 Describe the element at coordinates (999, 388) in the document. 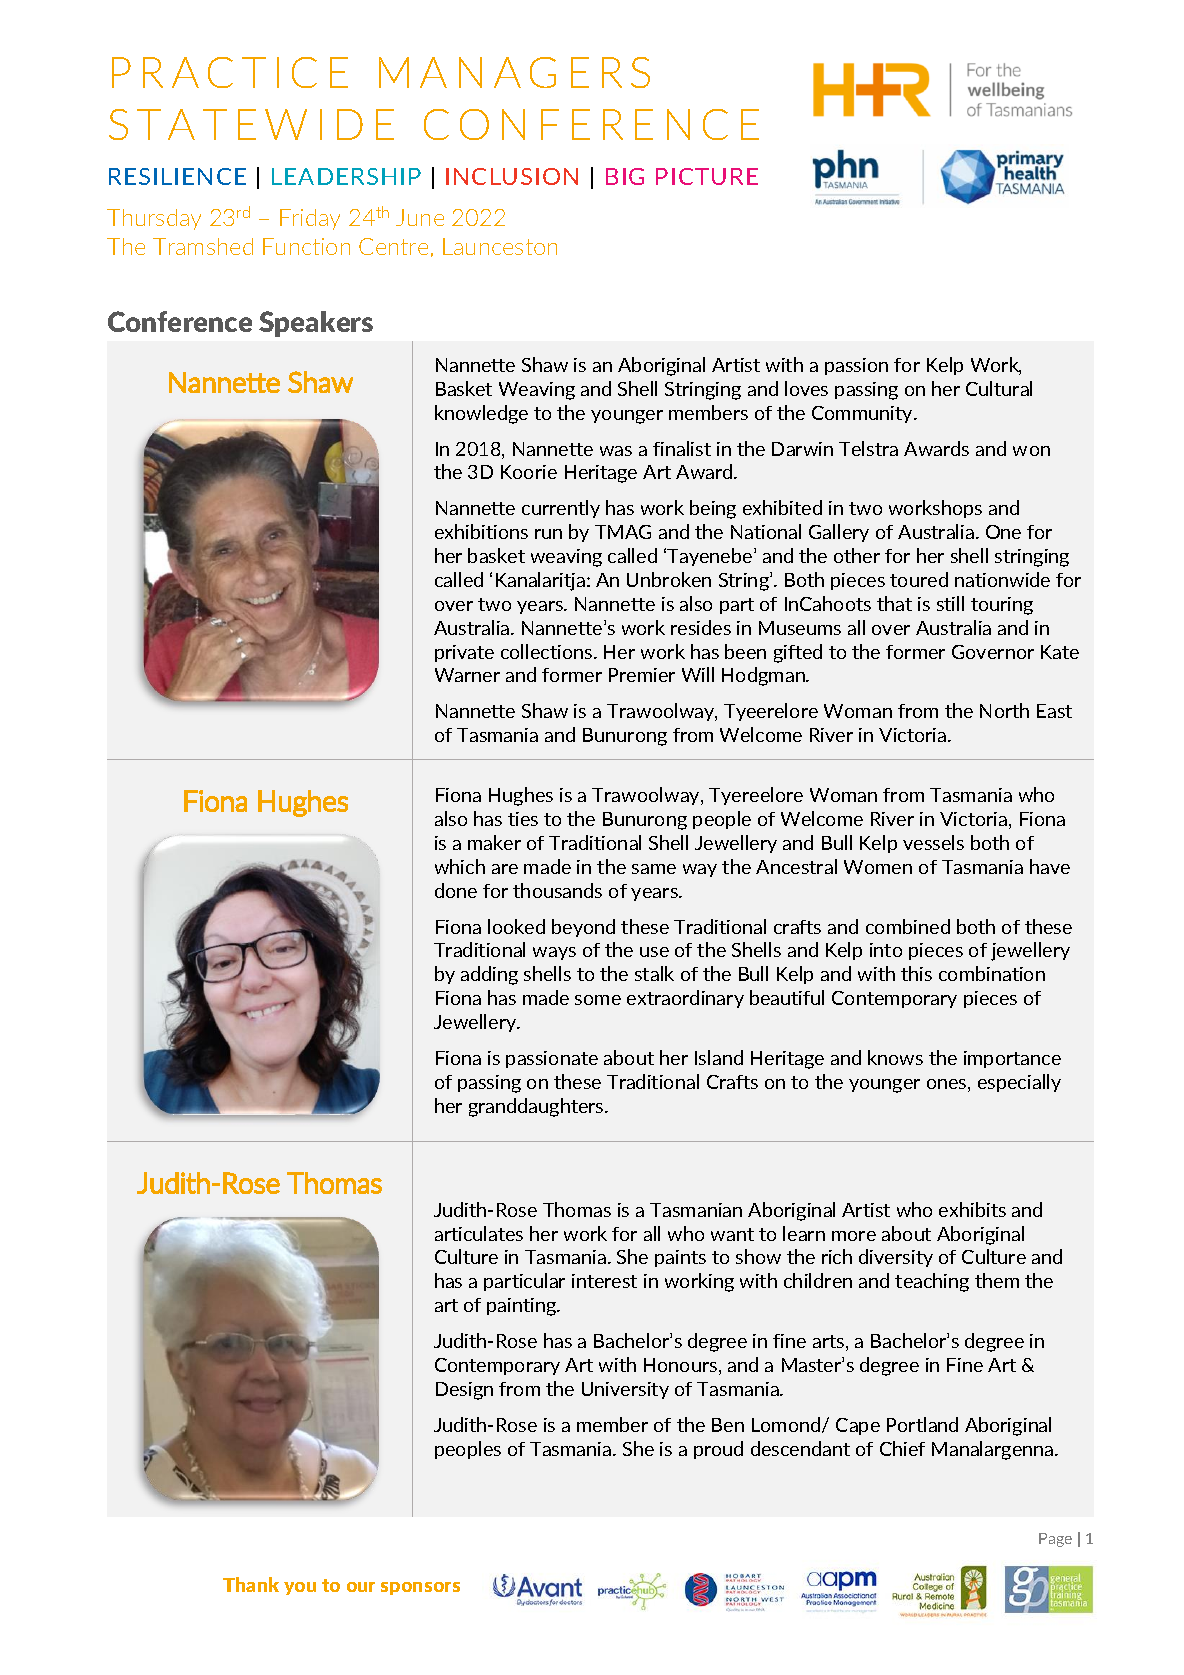

I see `Cultural` at that location.
